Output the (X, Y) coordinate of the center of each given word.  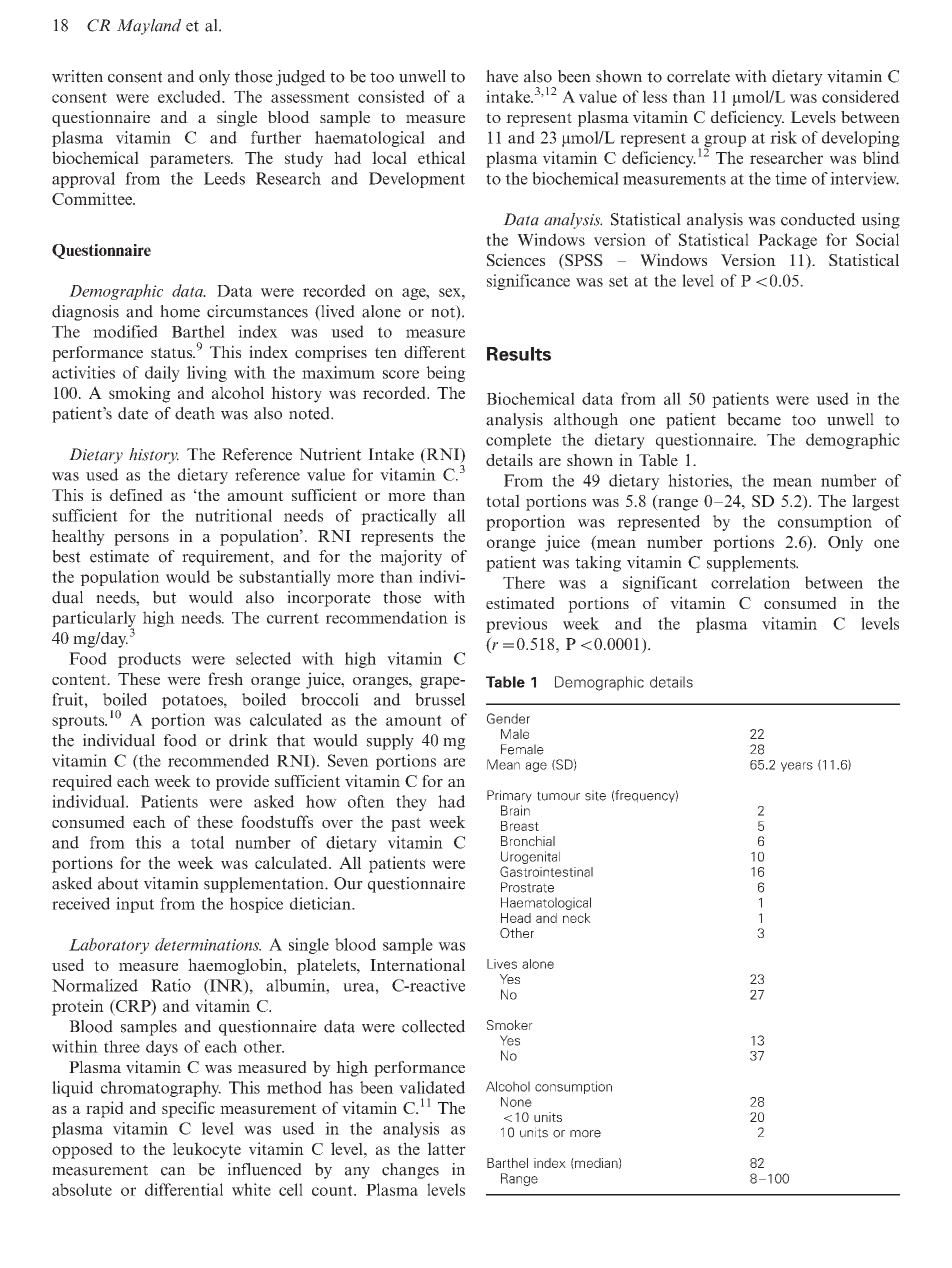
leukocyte (207, 1150)
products (149, 660)
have (502, 76)
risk (783, 137)
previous (516, 625)
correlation (750, 582)
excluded (190, 96)
